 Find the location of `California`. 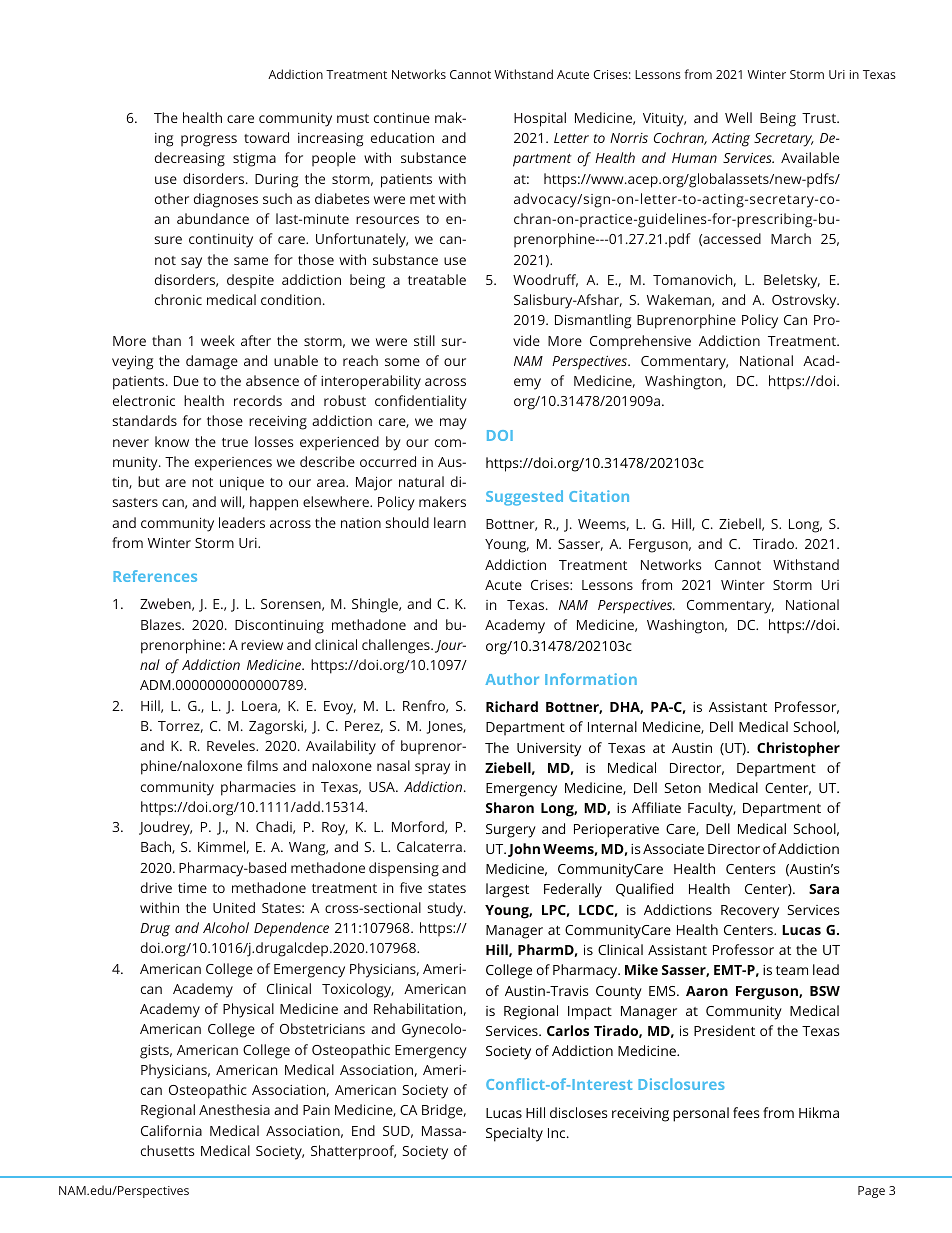

California is located at coordinates (171, 1130).
